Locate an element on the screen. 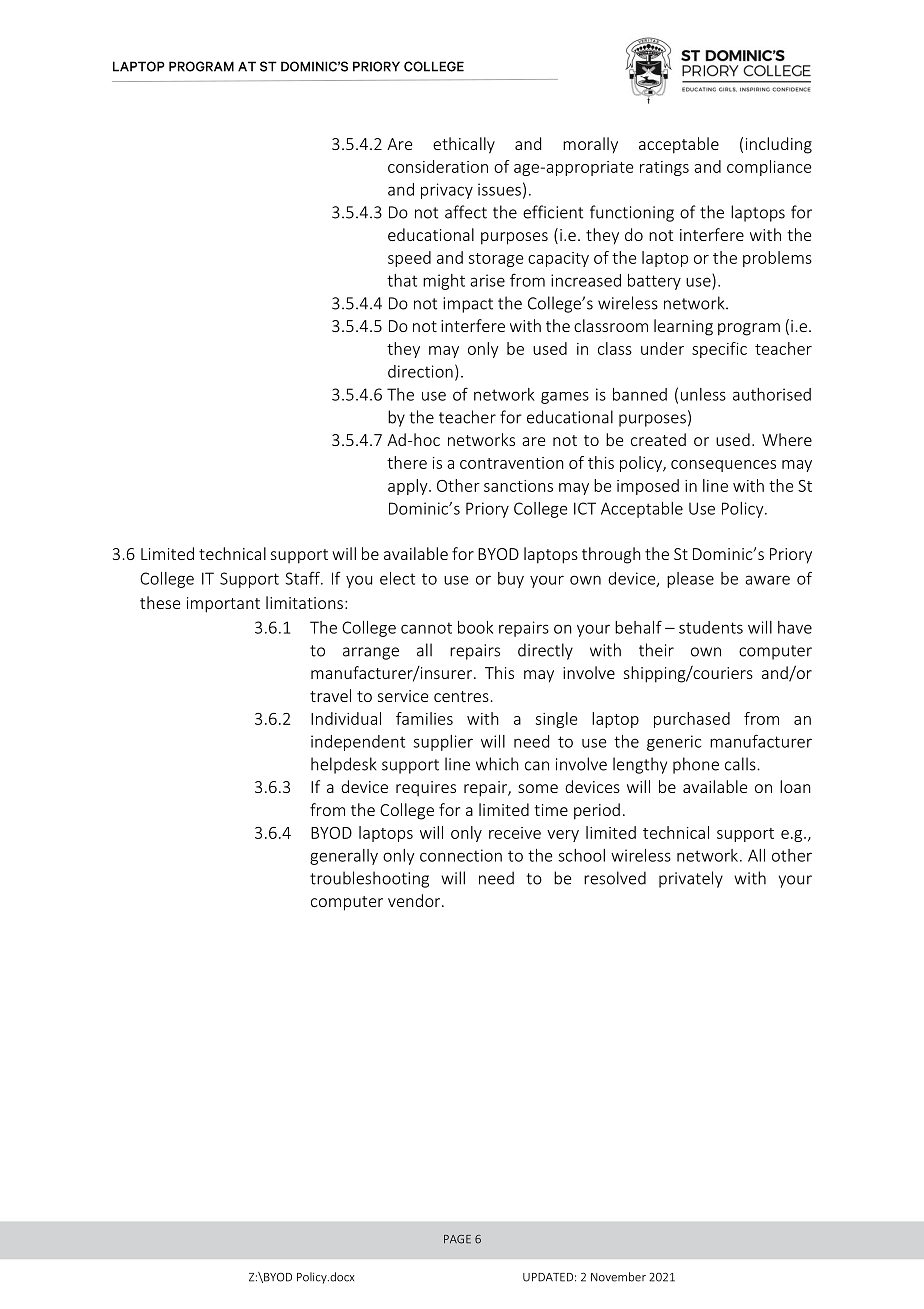  travel is located at coordinates (330, 695).
